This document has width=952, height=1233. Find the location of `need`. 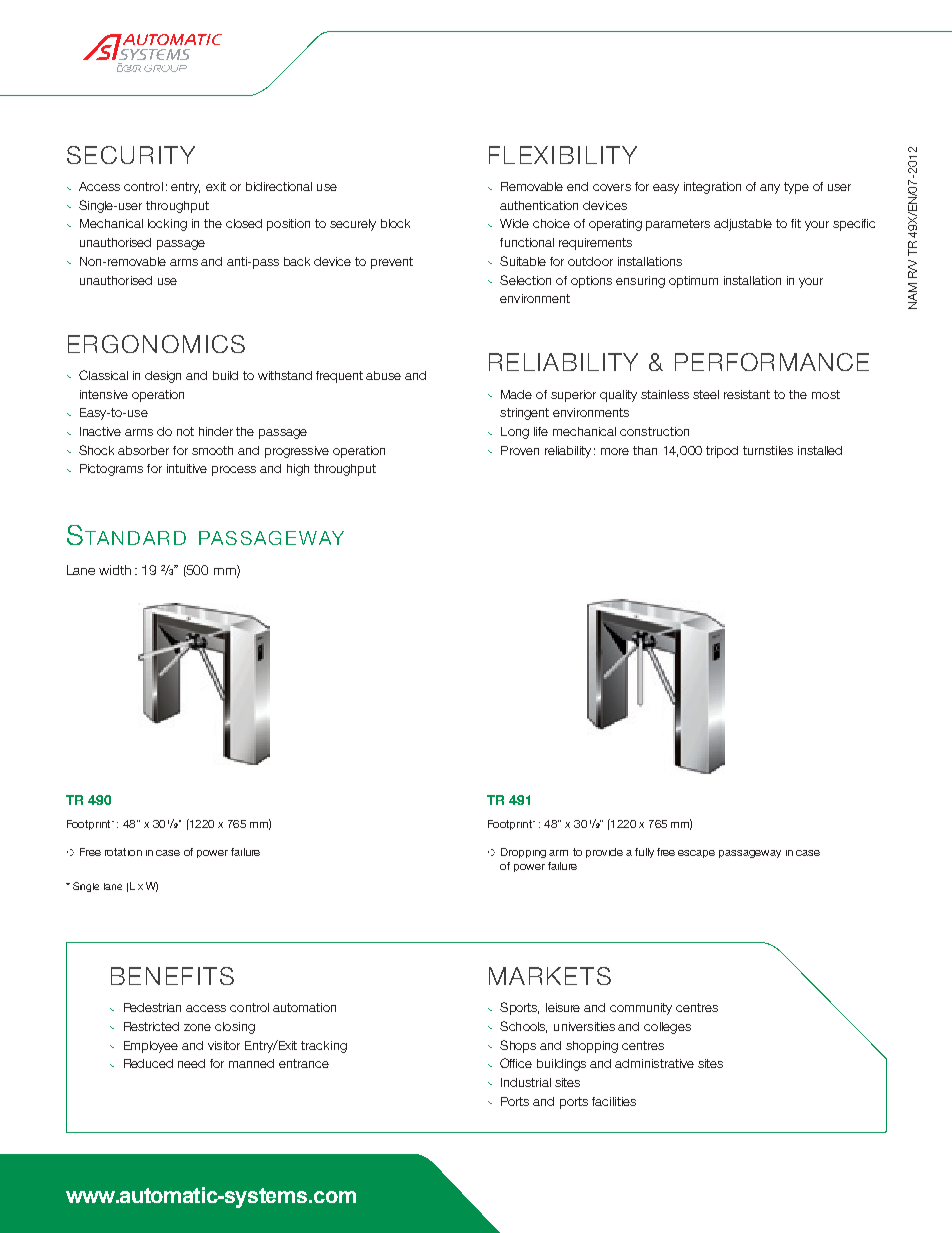

need is located at coordinates (191, 1063).
